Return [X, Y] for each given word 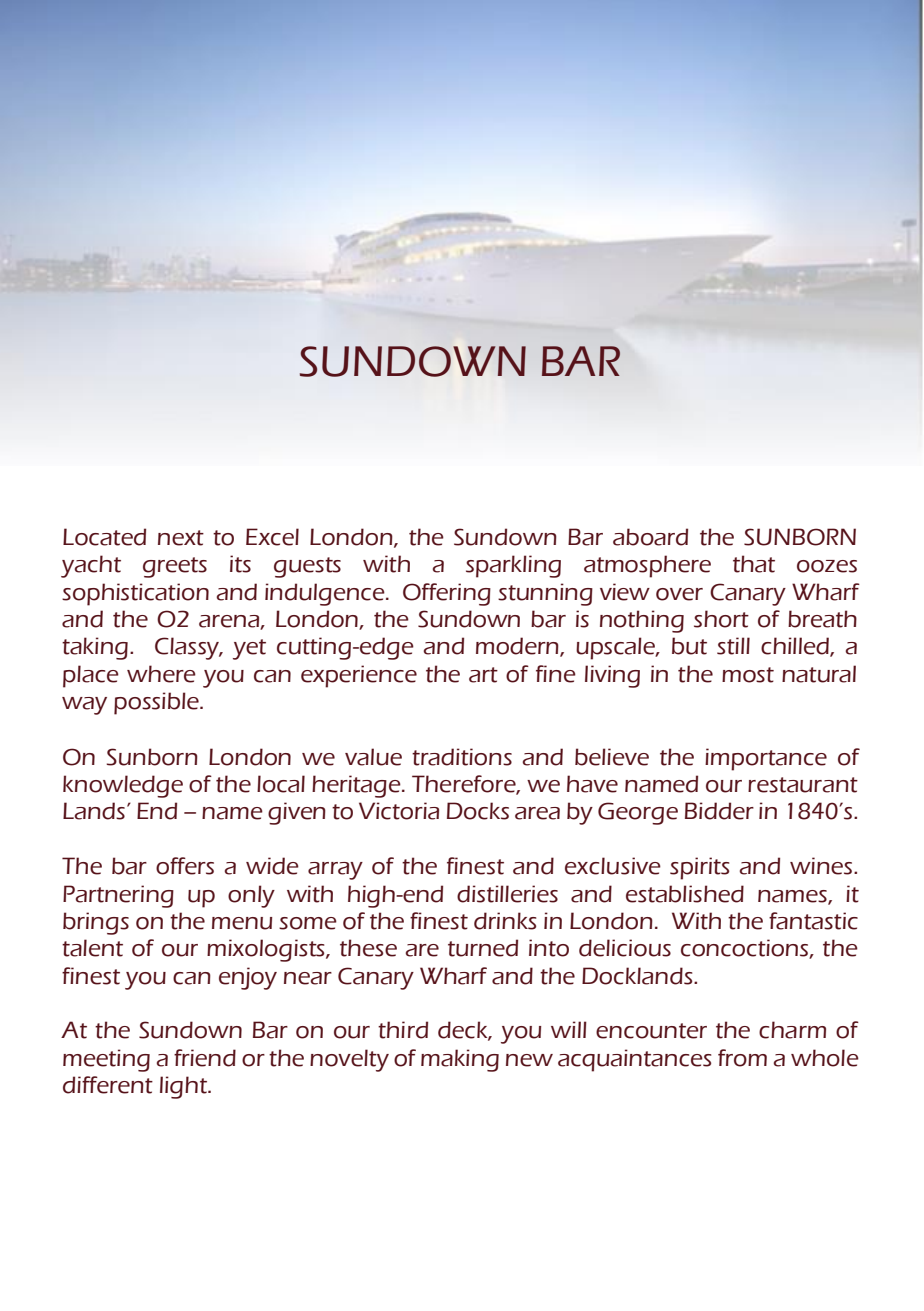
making [460, 1060]
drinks [505, 921]
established [685, 894]
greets [175, 567]
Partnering [118, 896]
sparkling [513, 566]
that [754, 564]
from [742, 1058]
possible [157, 703]
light [184, 1087]
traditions [462, 757]
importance [766, 759]
